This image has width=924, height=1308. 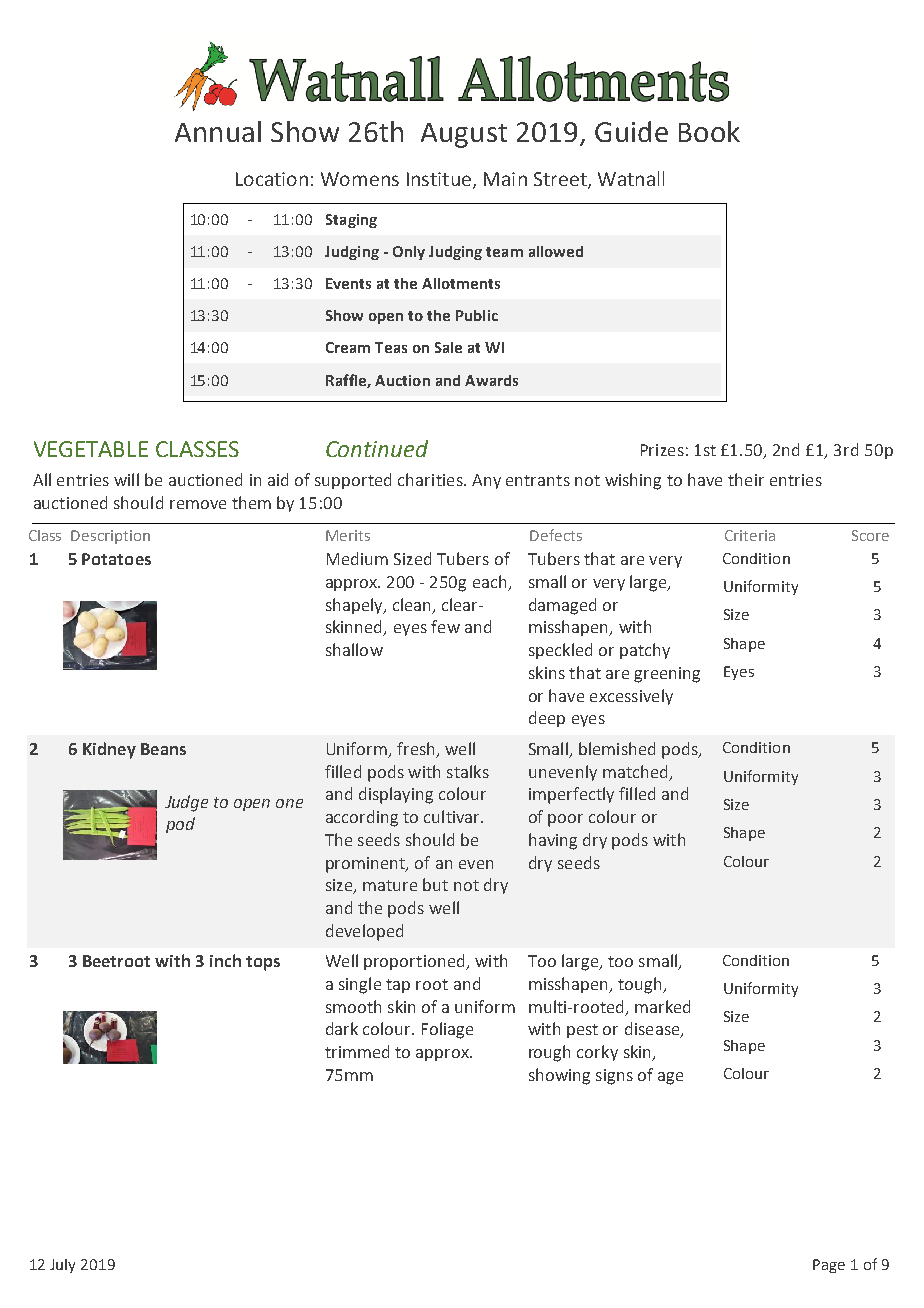 I want to click on Page, so click(x=829, y=1266).
